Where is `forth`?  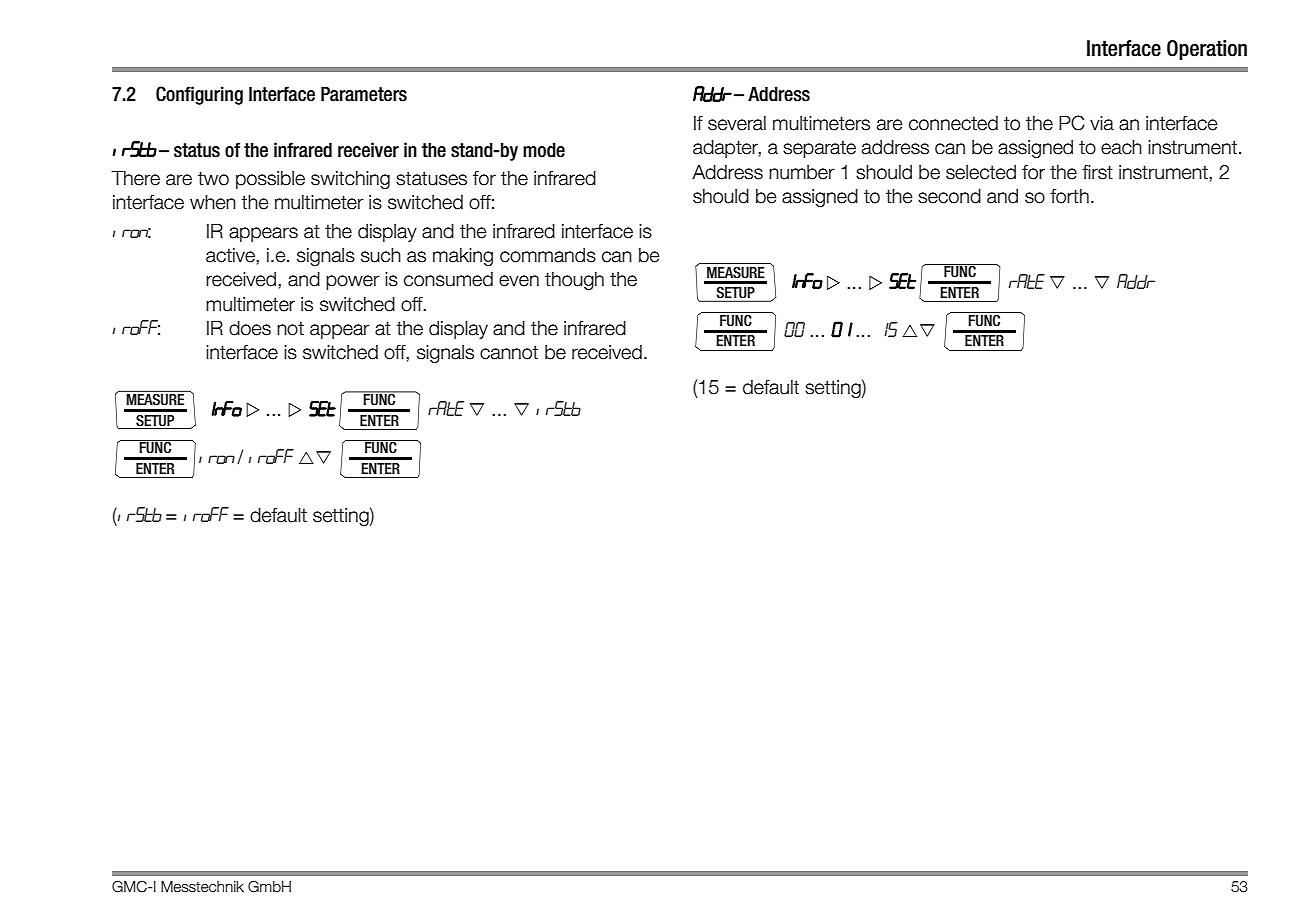 forth is located at coordinates (1069, 196).
